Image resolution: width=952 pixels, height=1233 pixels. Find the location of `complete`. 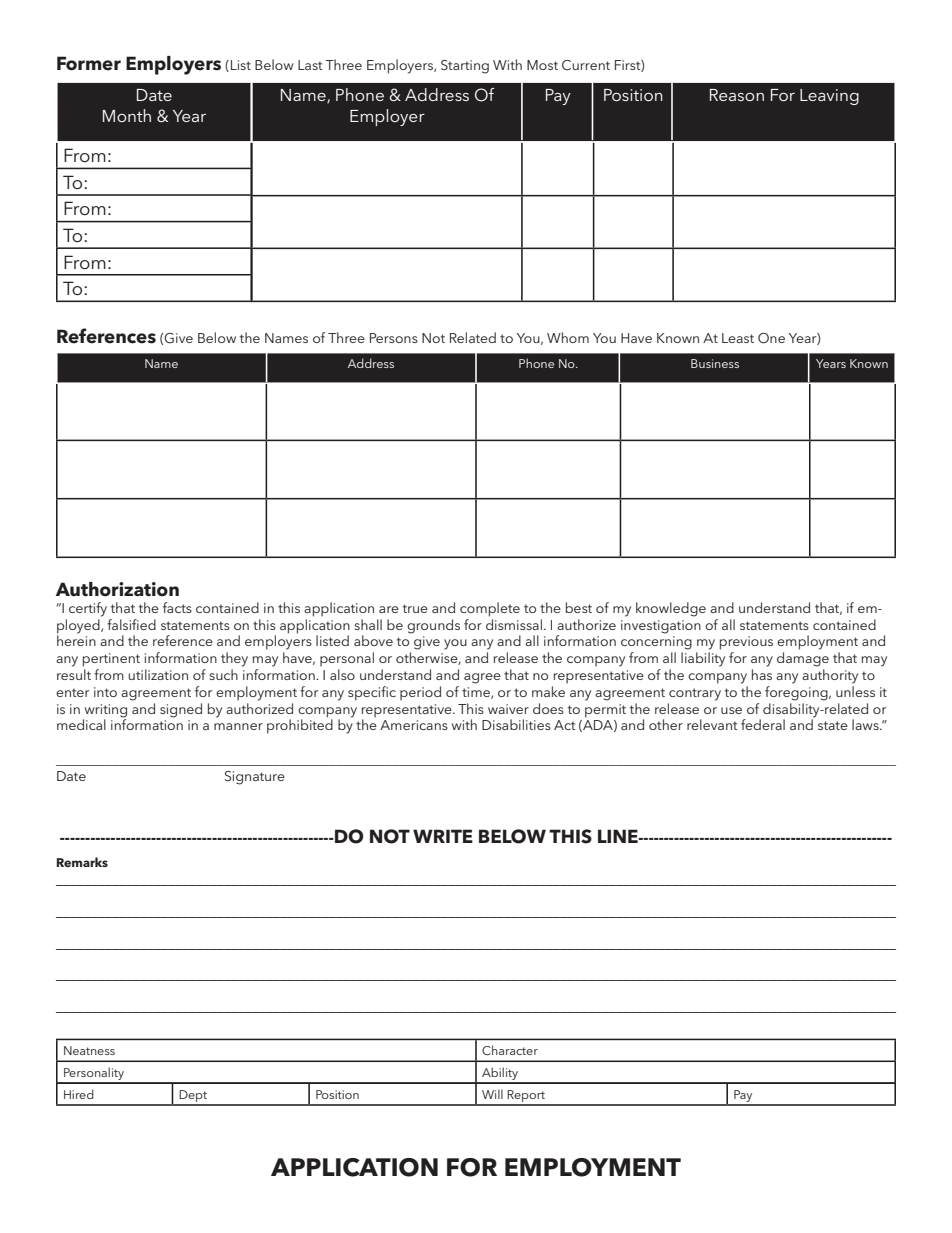

complete is located at coordinates (490, 609).
